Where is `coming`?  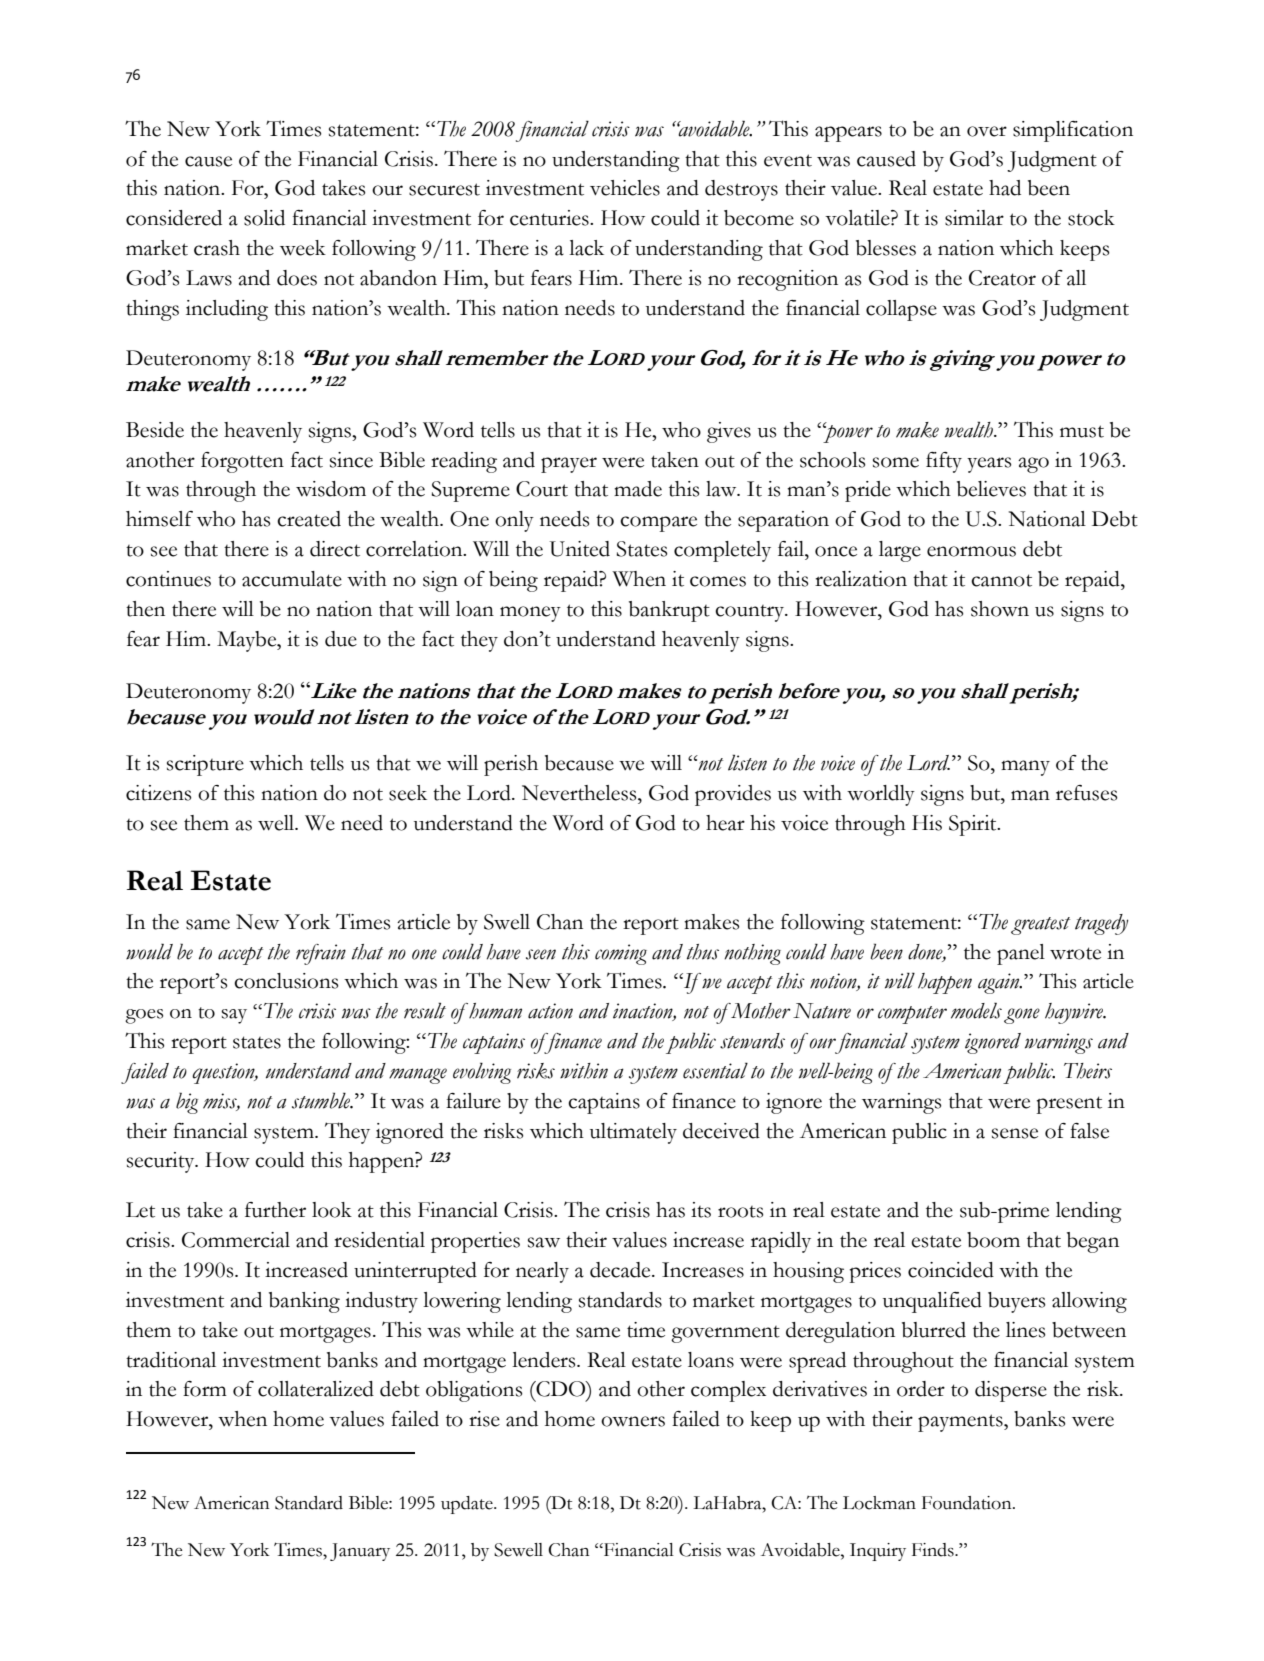 coming is located at coordinates (621, 954).
